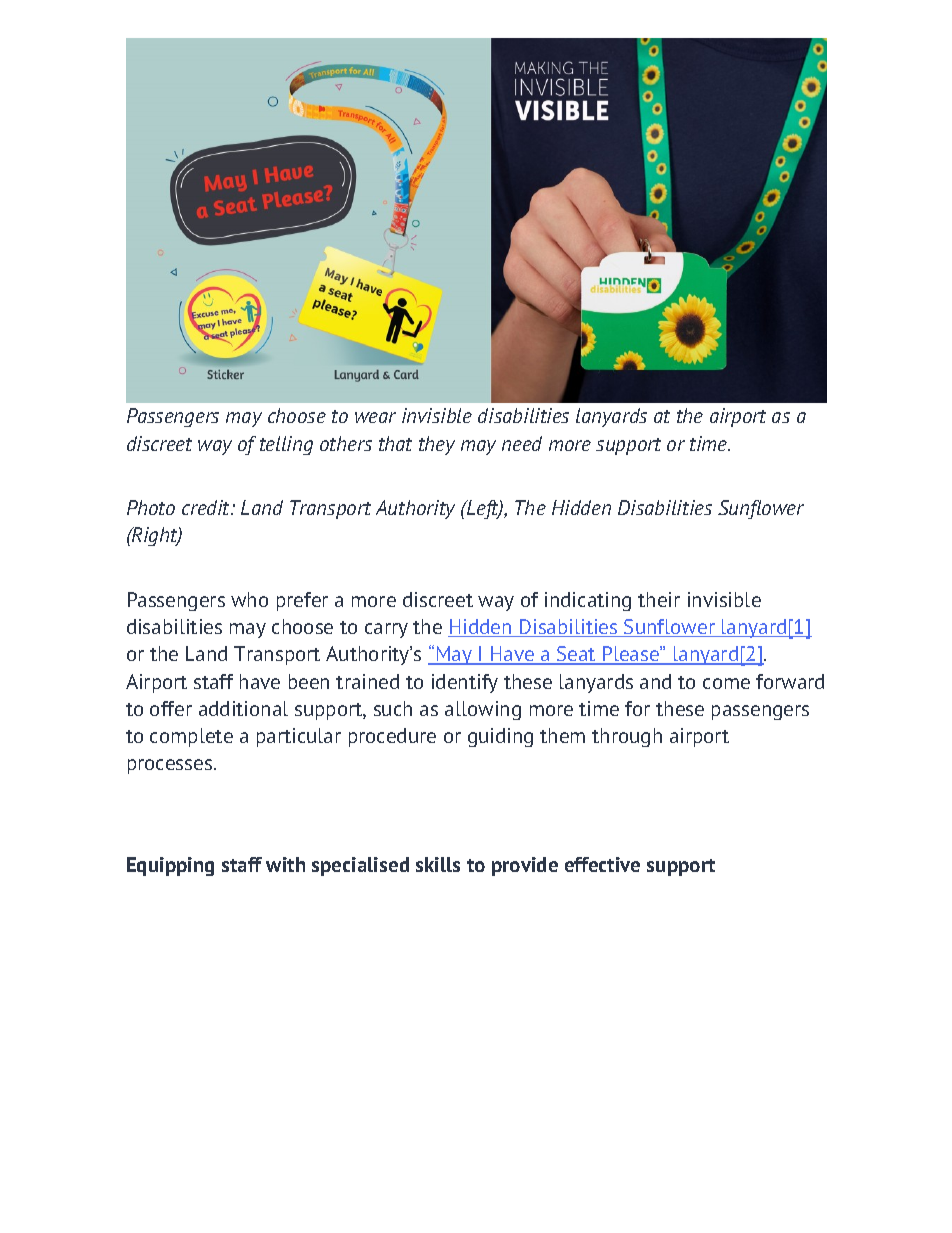  I want to click on indicating, so click(588, 601).
